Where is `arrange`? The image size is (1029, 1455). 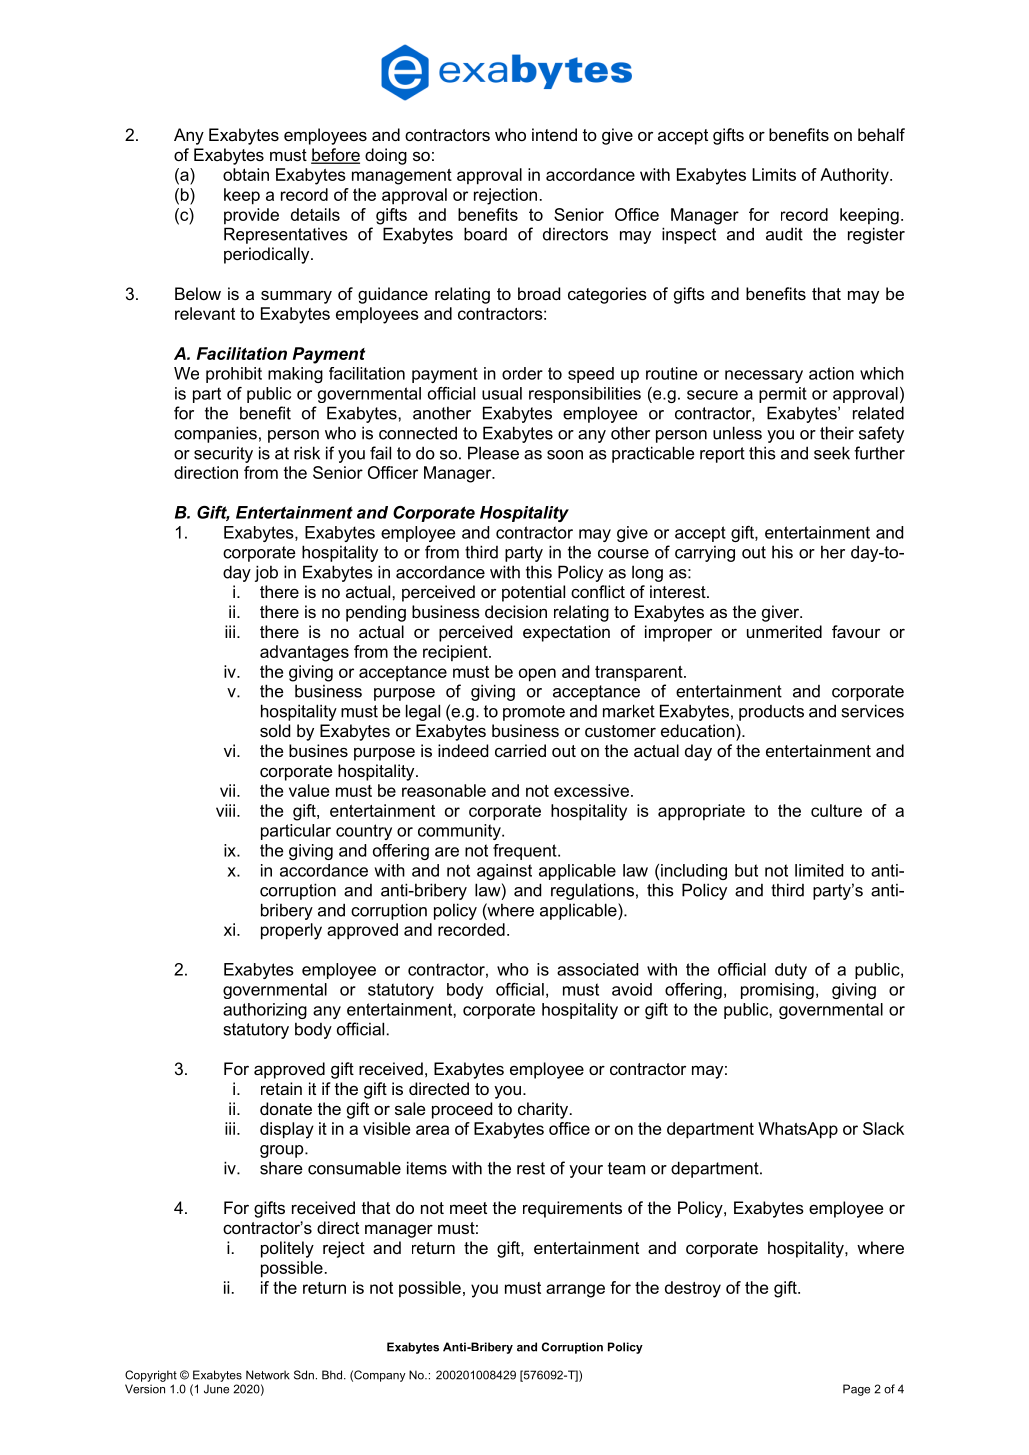 arrange is located at coordinates (575, 1291).
